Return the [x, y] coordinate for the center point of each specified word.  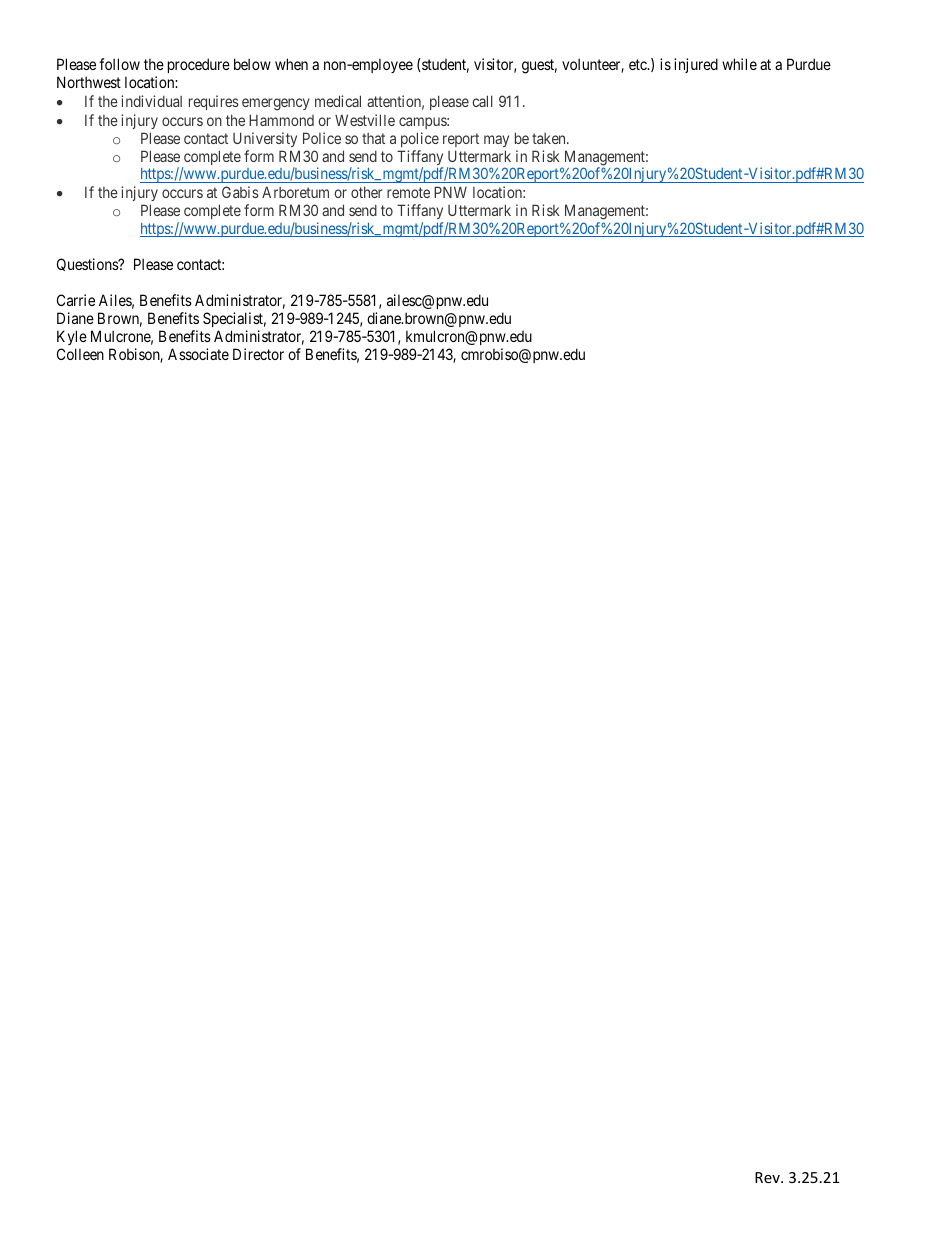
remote [408, 193]
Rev [768, 1177]
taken [550, 138]
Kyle [72, 337]
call [482, 101]
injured [696, 65]
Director [258, 354]
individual [151, 101]
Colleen [80, 354]
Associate [198, 354]
